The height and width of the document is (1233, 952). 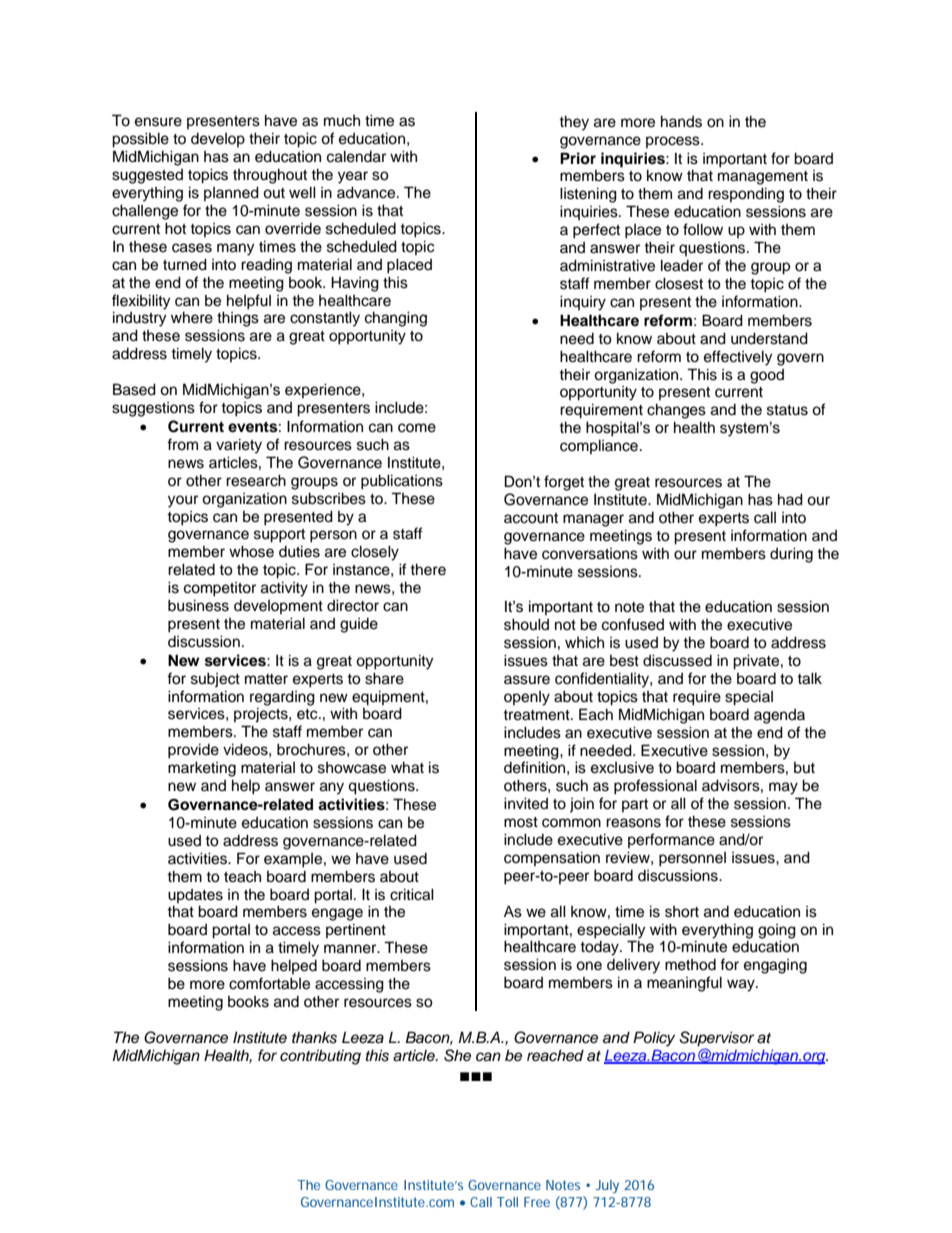 What do you see at coordinates (790, 499) in the document?
I see `had` at bounding box center [790, 499].
